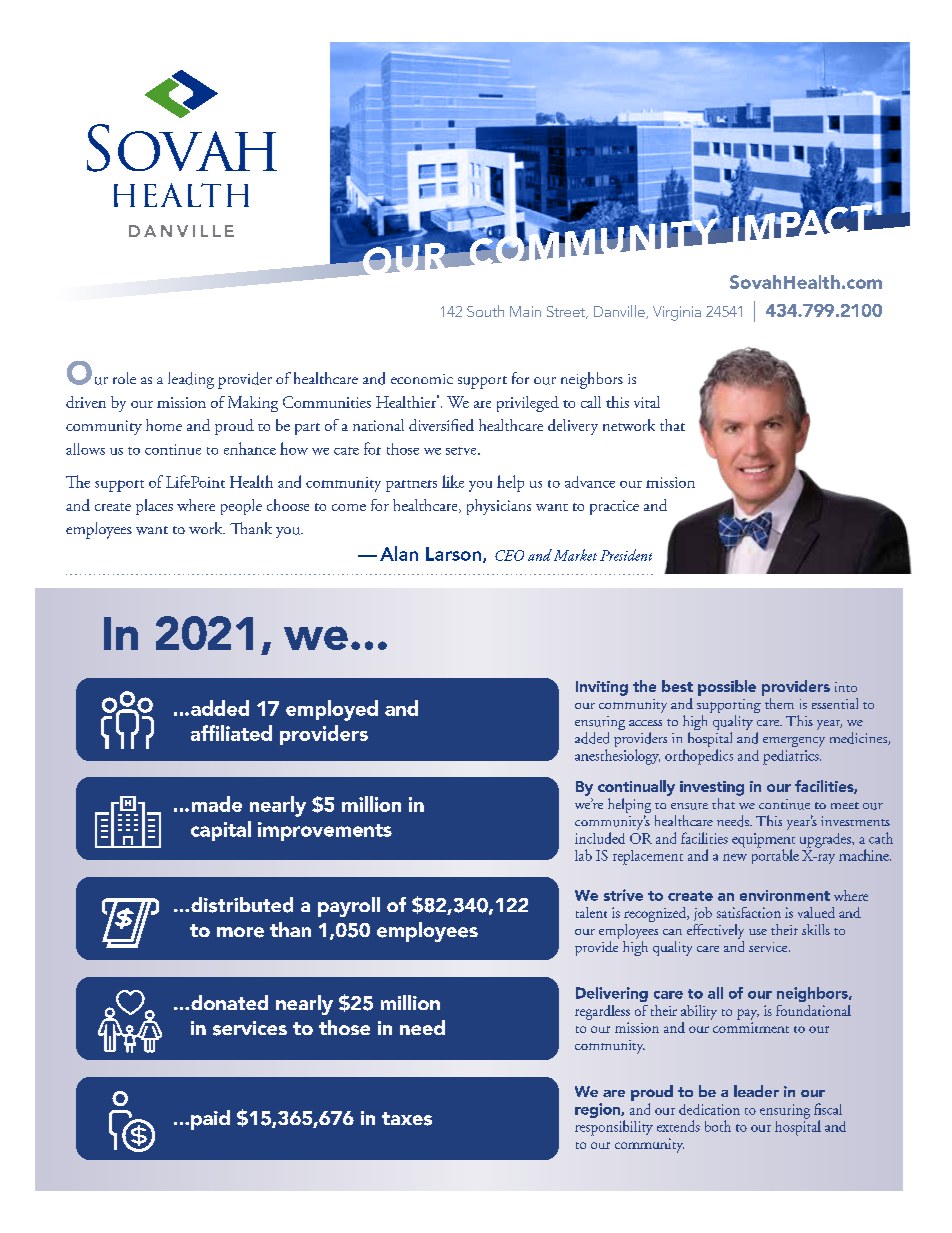  Describe the element at coordinates (816, 912) in the image. I see `valued` at that location.
